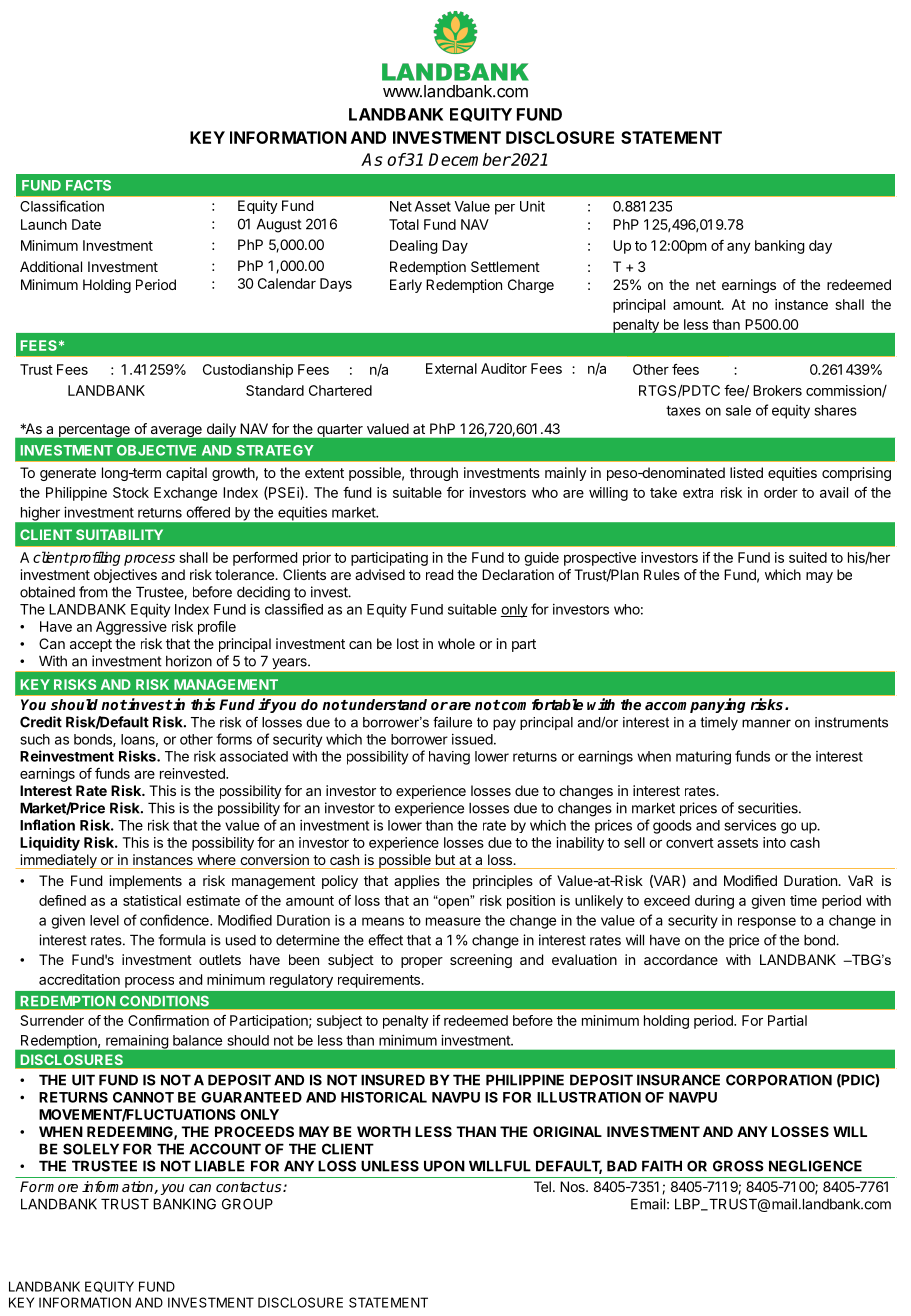 The width and height of the screenshot is (911, 1316). I want to click on accept, so click(91, 645).
